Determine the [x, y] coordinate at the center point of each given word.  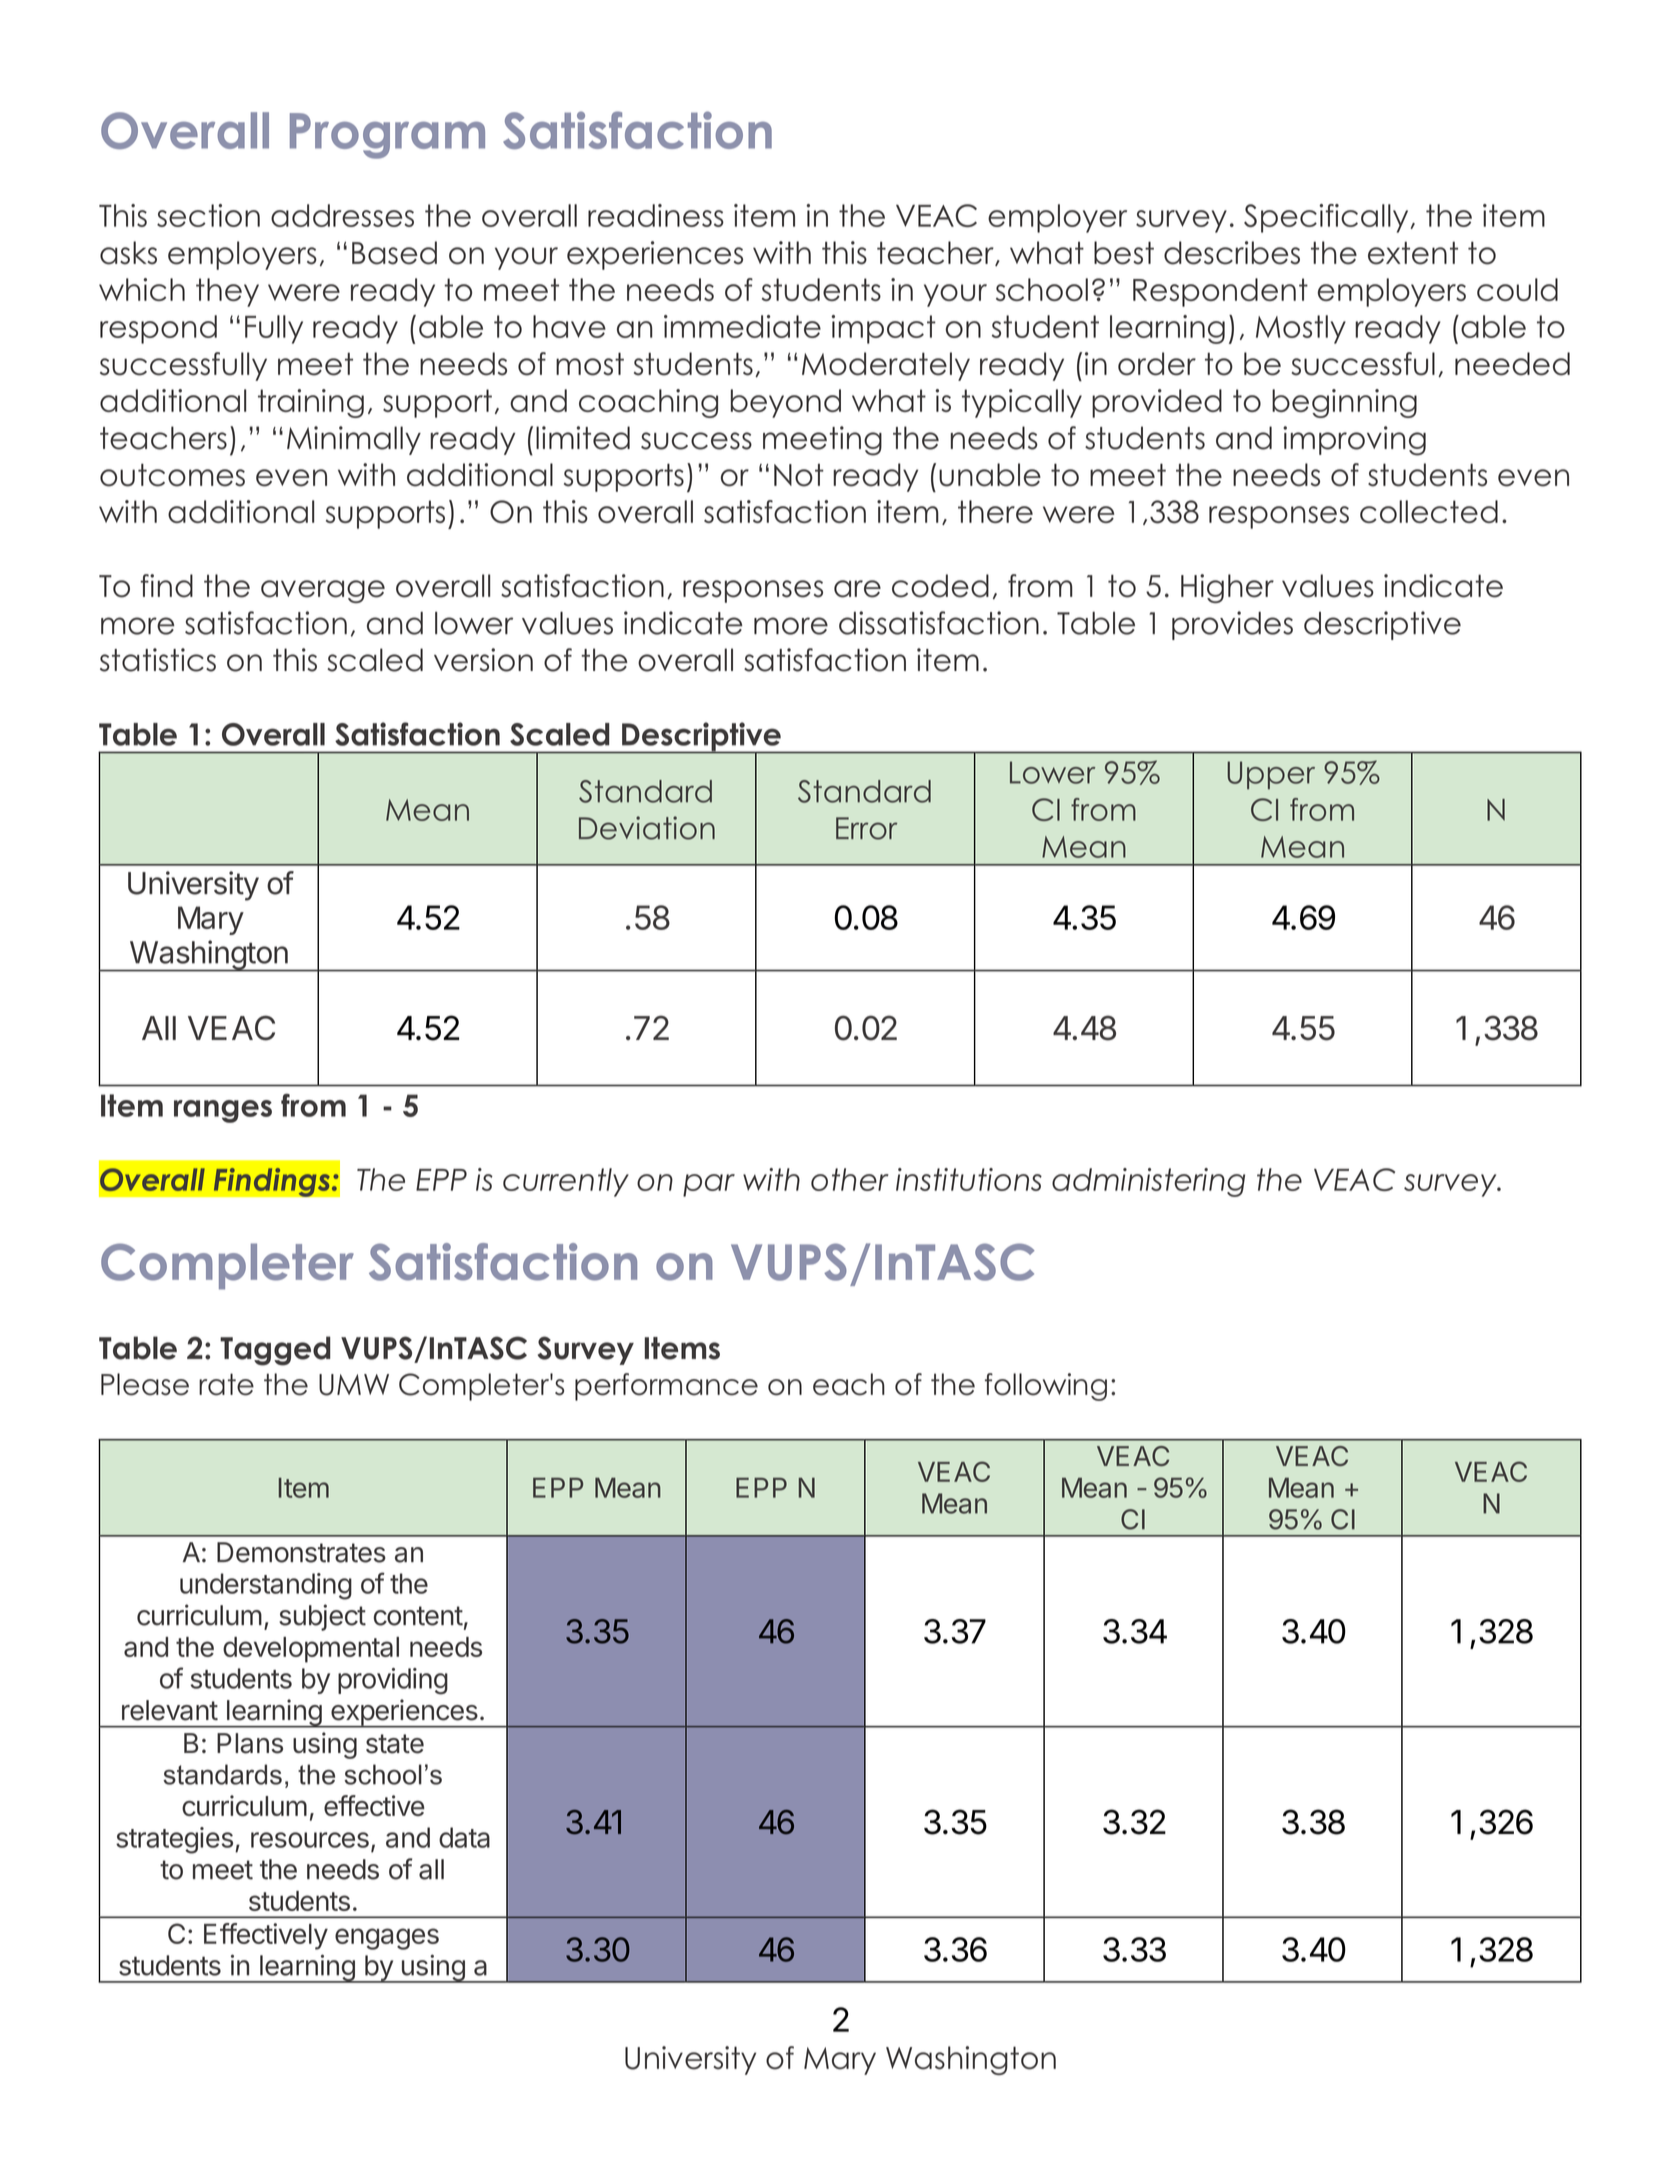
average [323, 591]
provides [1232, 625]
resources [310, 1840]
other [850, 1179]
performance [666, 1387]
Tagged [275, 1351]
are [857, 589]
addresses [342, 215]
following [1046, 1387]
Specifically [1327, 218]
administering [1148, 1182]
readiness [656, 215]
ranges [223, 1111]
